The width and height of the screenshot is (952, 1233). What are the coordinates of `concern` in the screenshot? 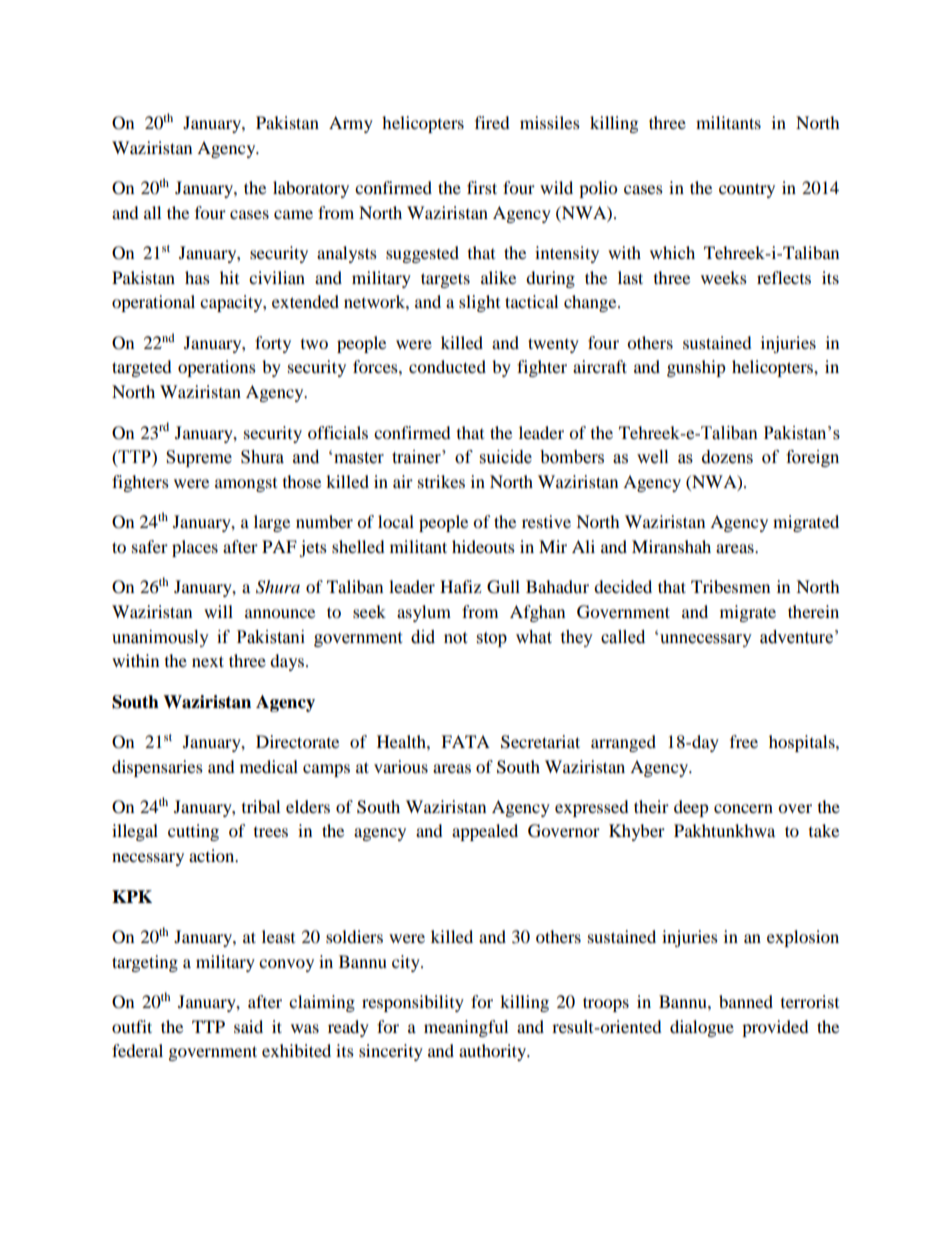 It's located at (743, 808).
